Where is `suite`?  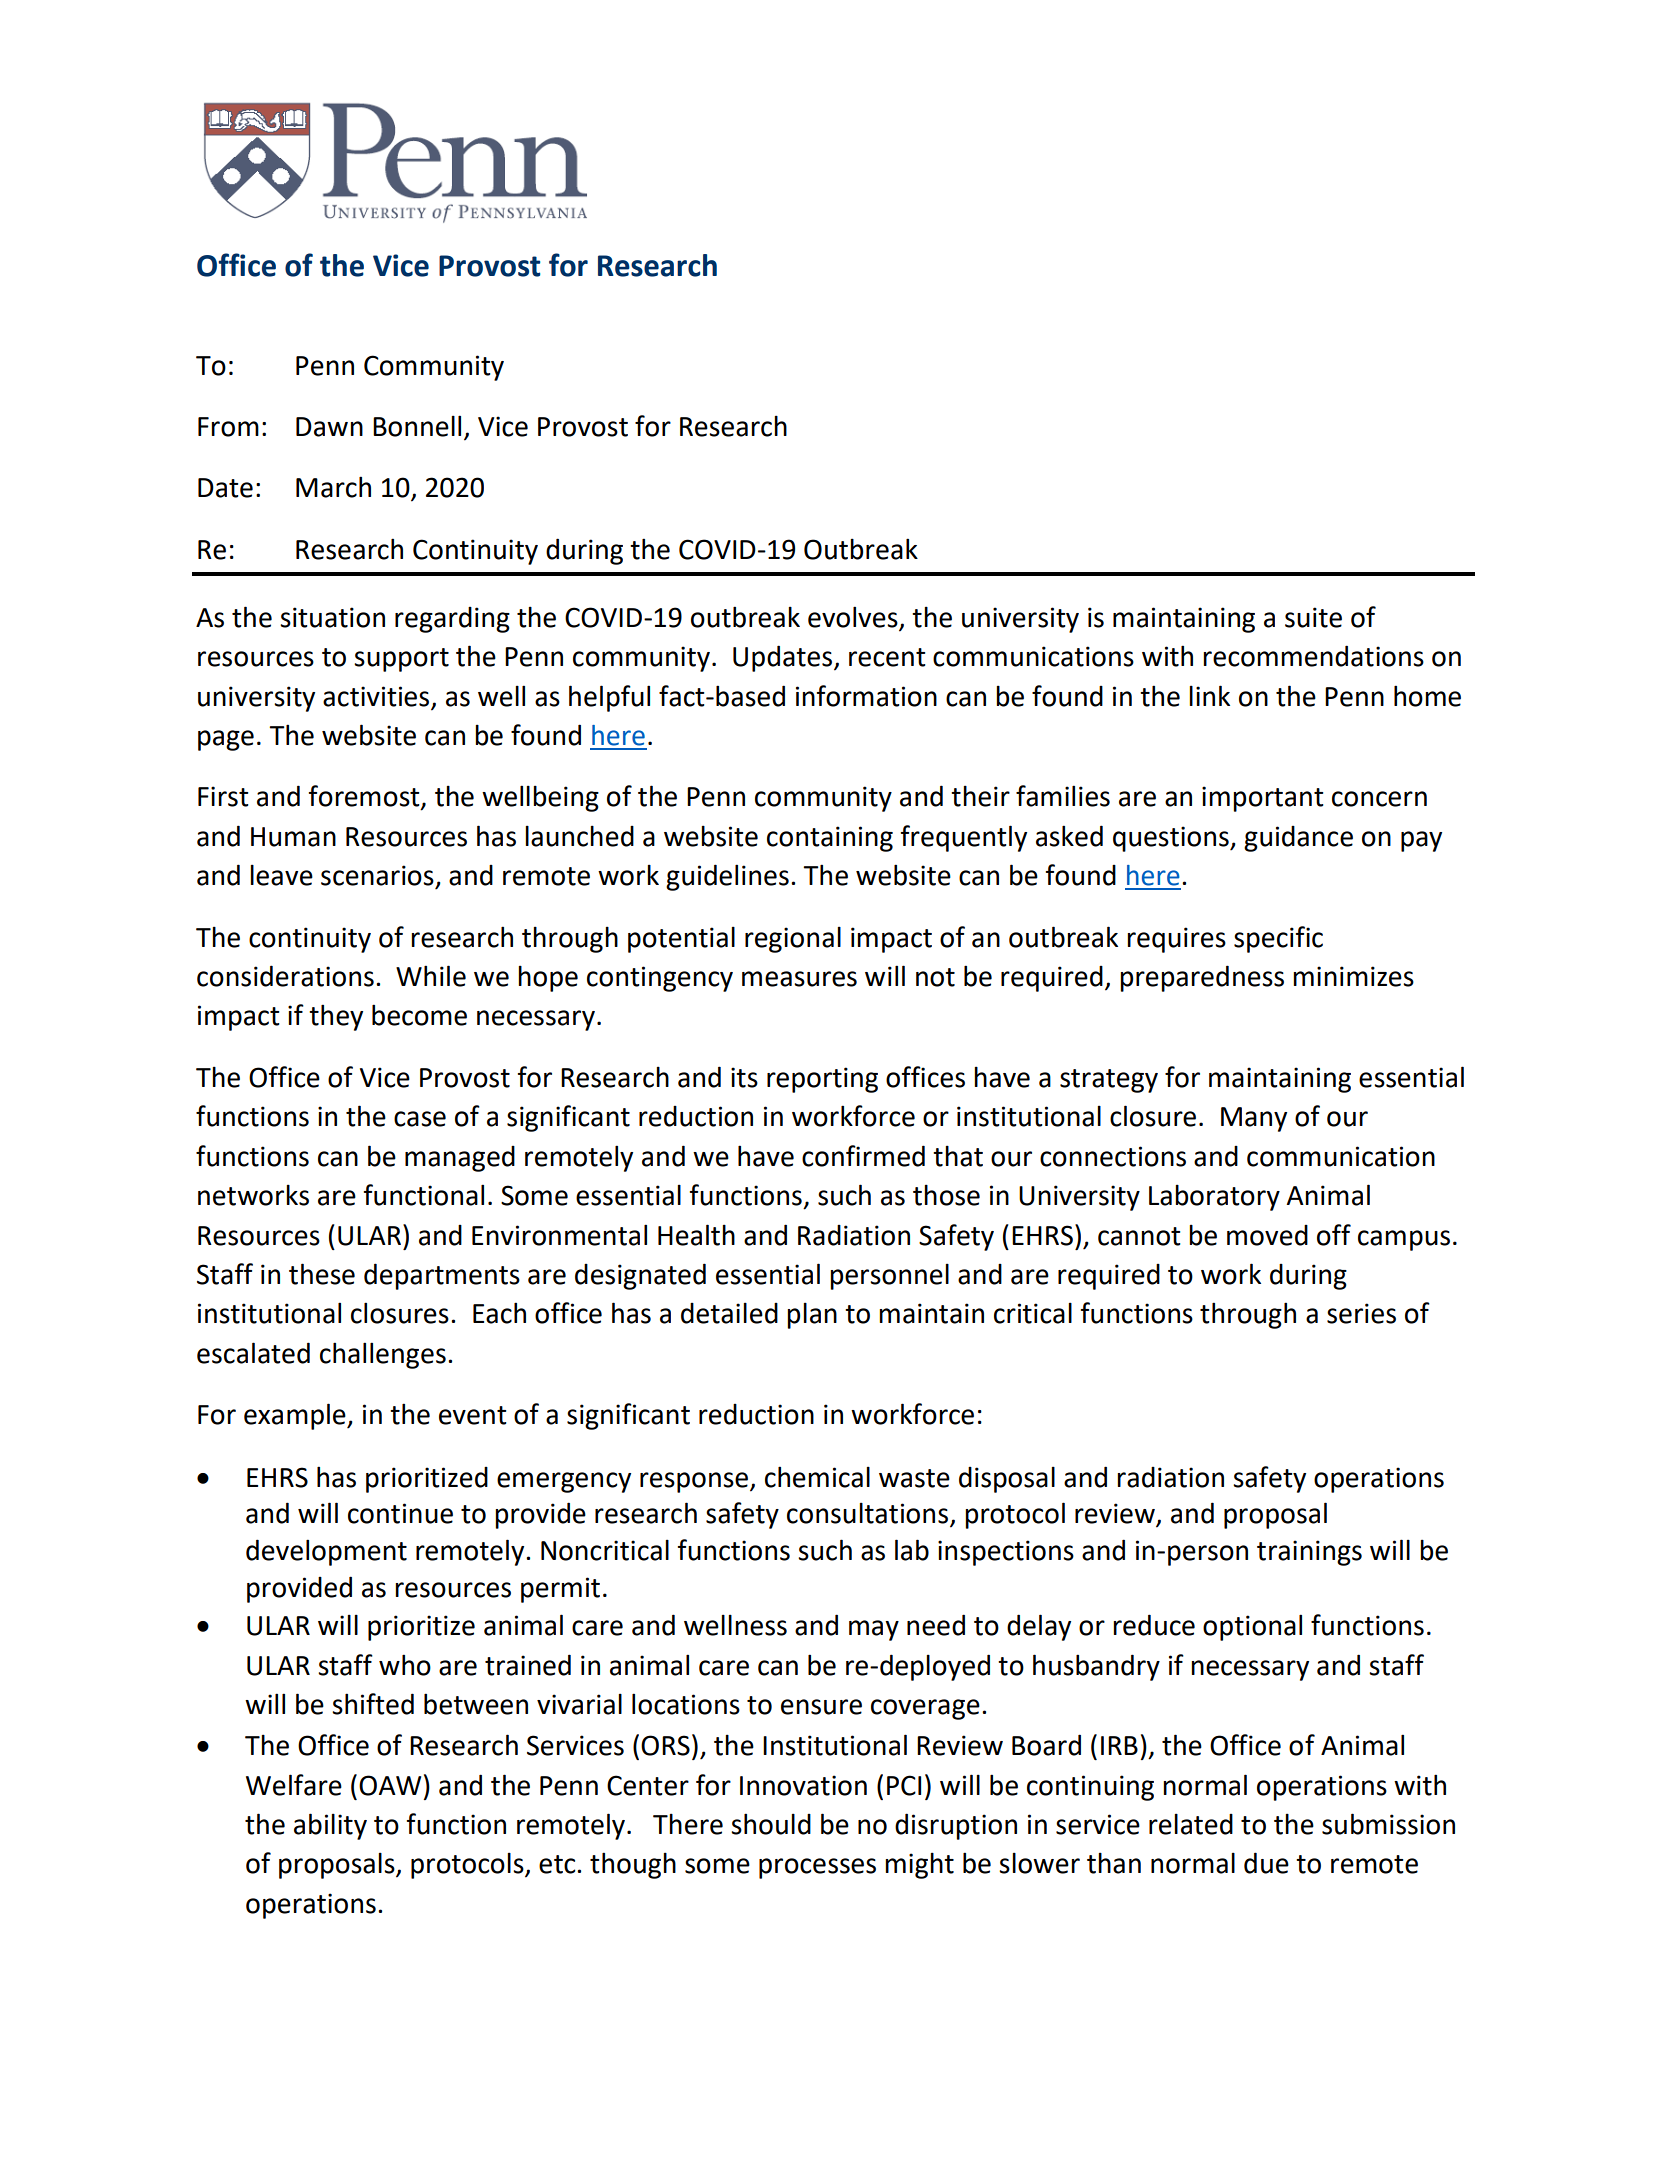 suite is located at coordinates (1313, 617).
